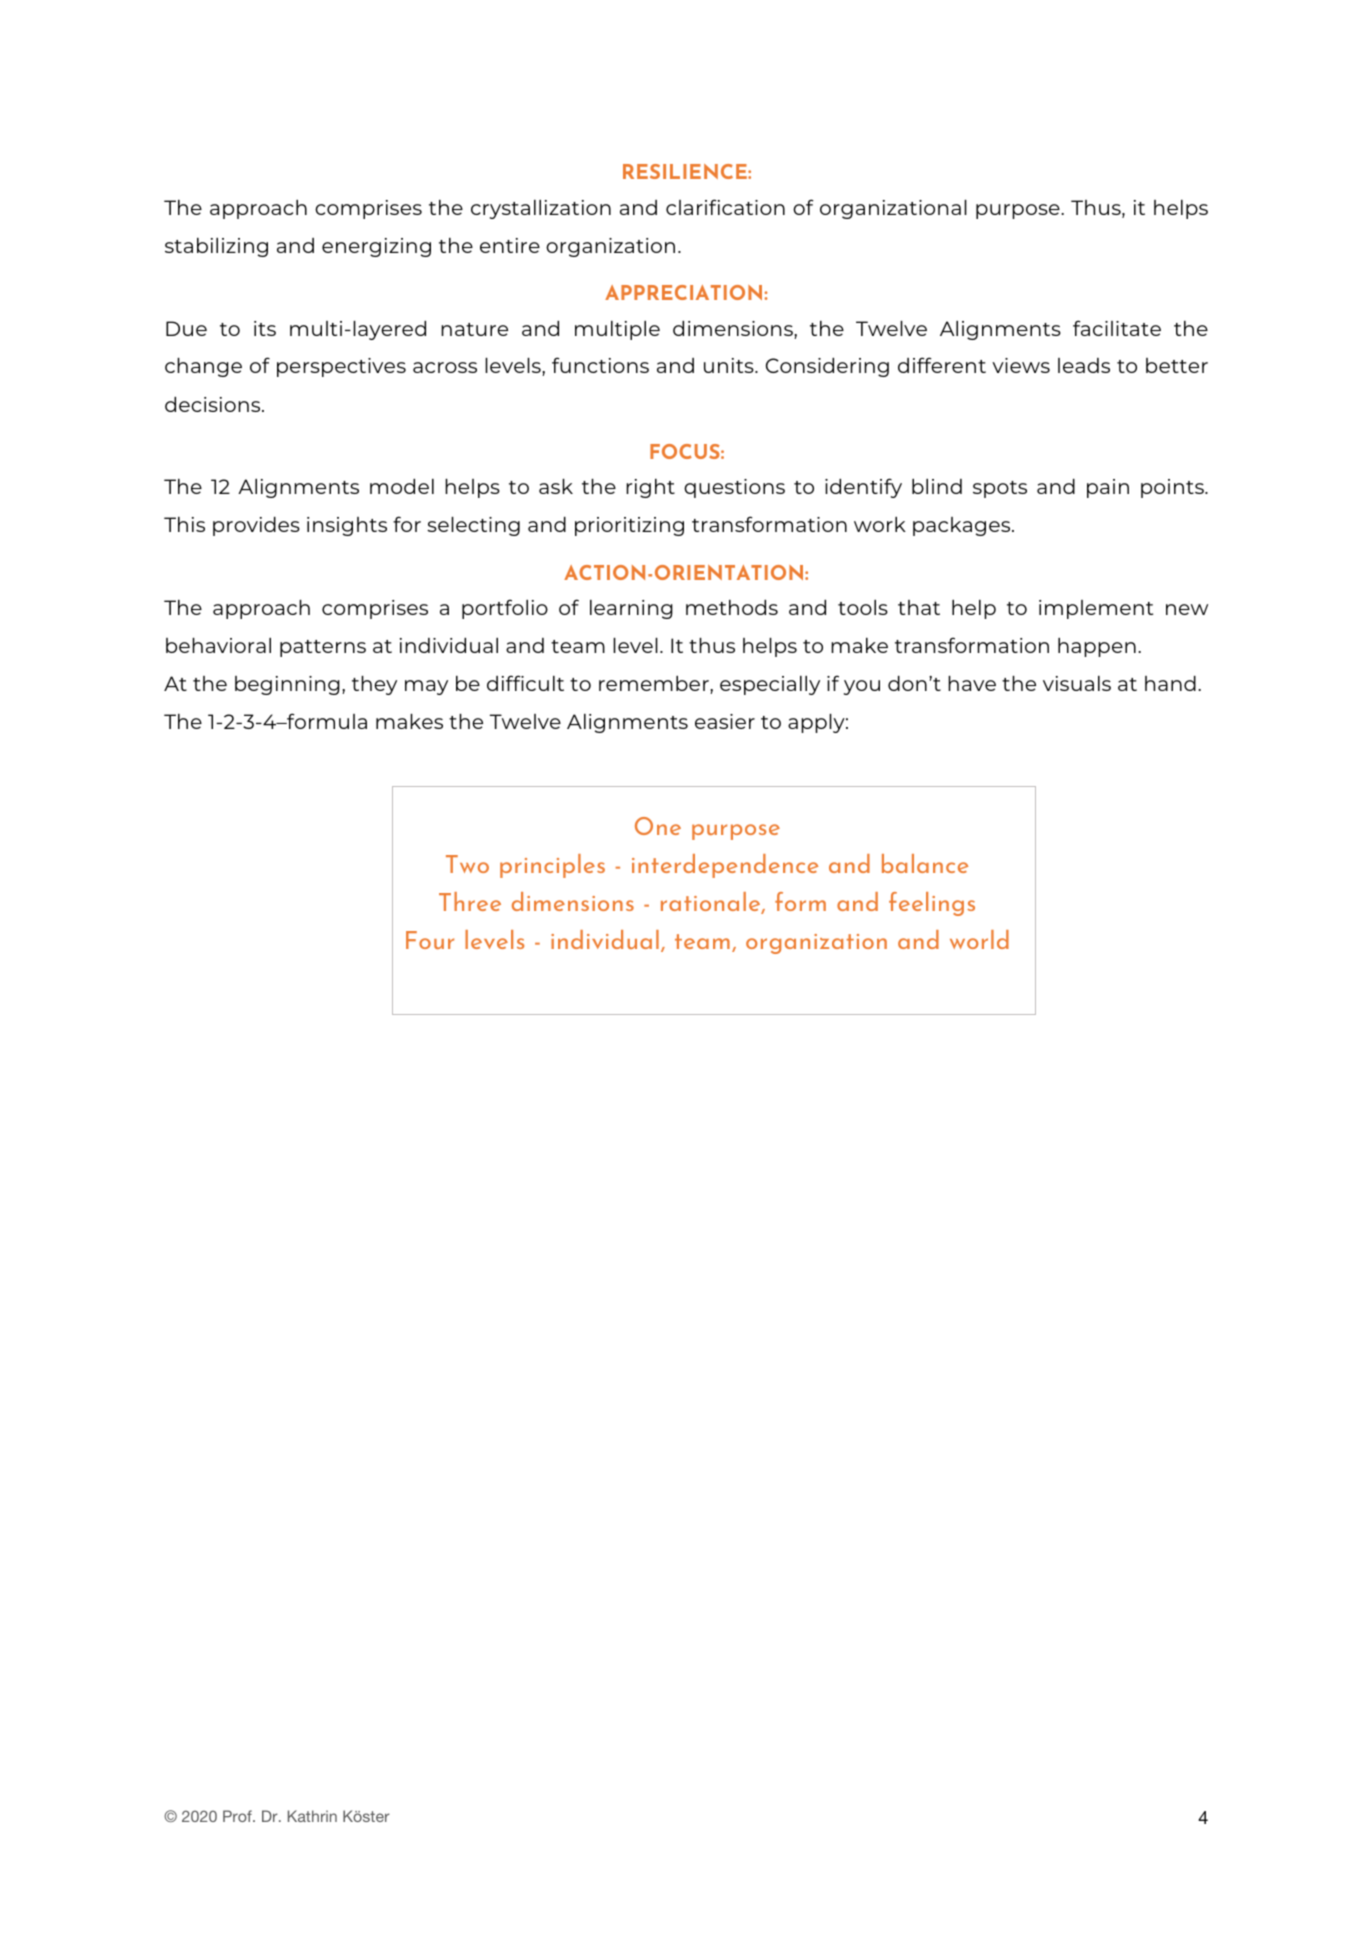 This screenshot has width=1371, height=1940. Describe the element at coordinates (470, 901) in the screenshot. I see `Three` at that location.
